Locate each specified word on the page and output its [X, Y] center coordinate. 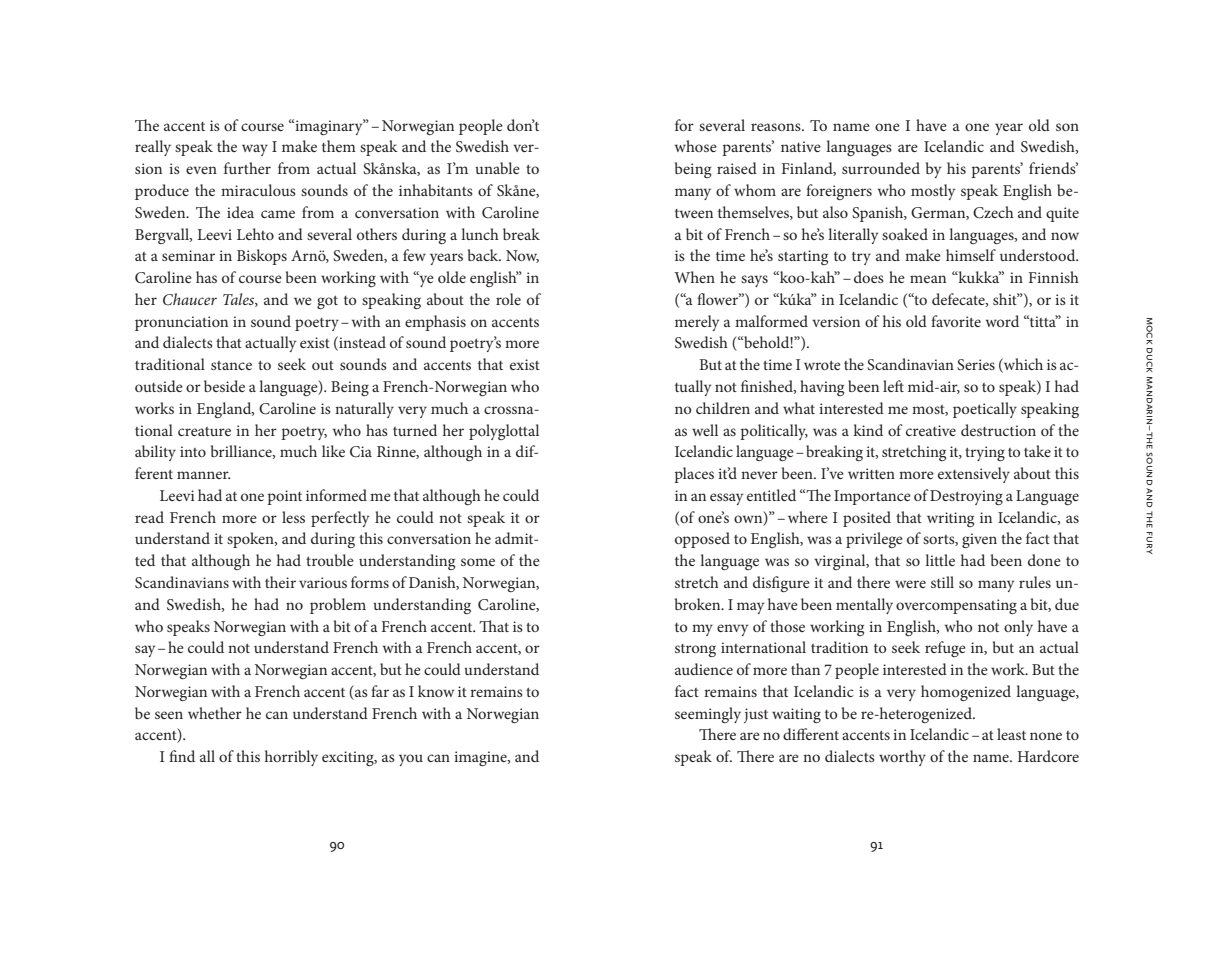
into [193, 451]
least [1011, 734]
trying [985, 453]
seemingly [708, 715]
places [694, 475]
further [247, 168]
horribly [291, 758]
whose [696, 146]
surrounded [881, 168]
